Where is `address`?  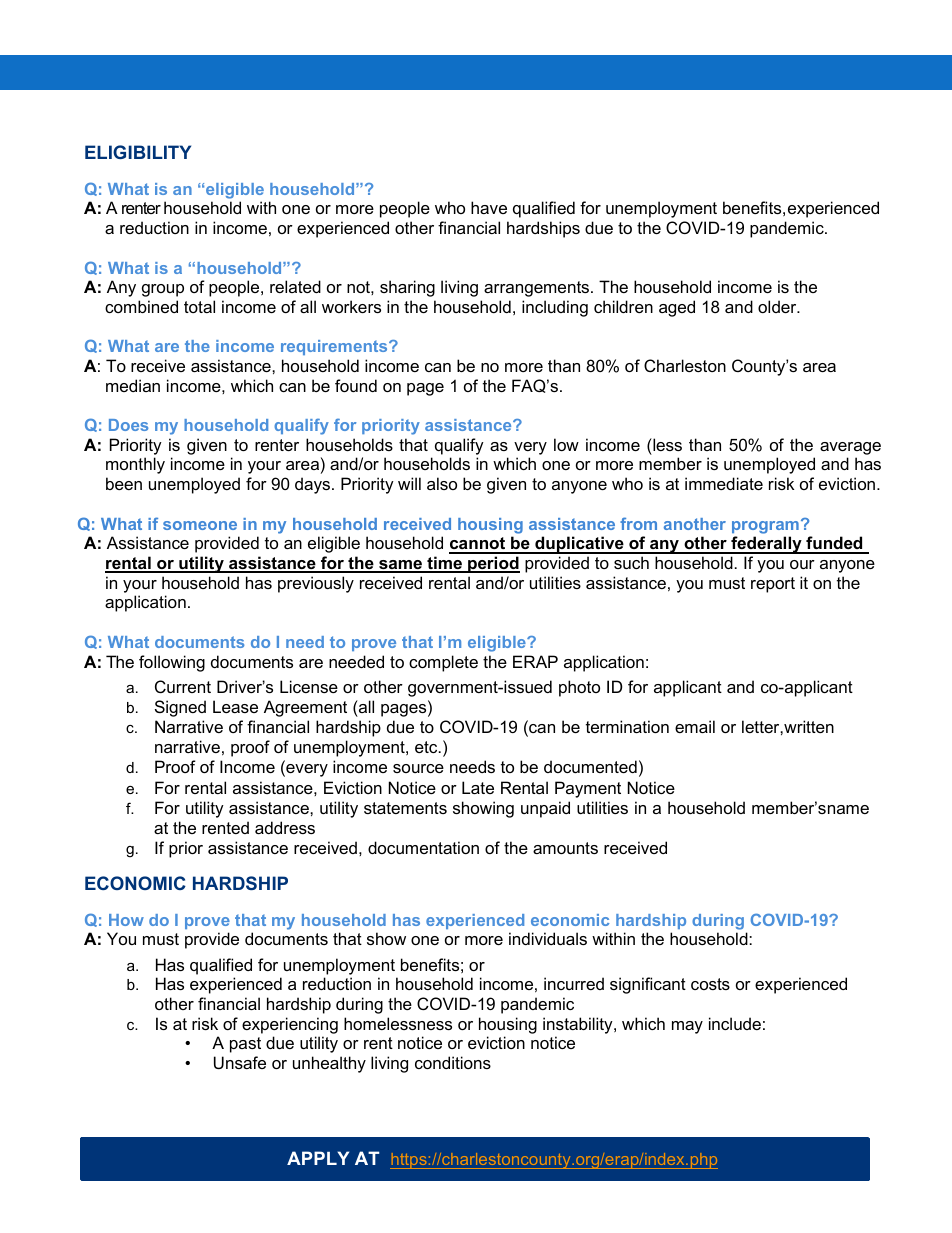 address is located at coordinates (285, 827).
